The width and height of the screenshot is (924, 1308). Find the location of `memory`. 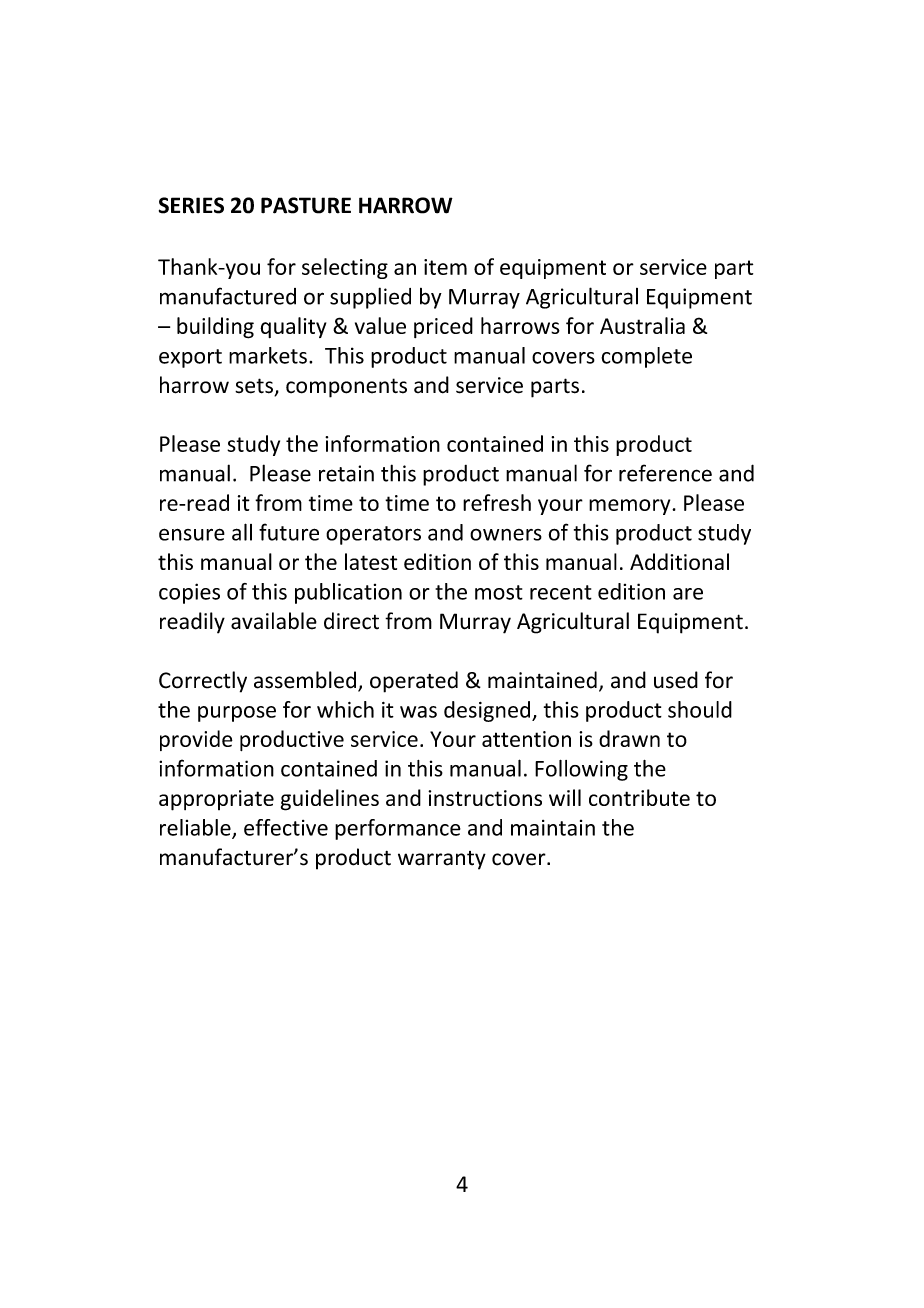

memory is located at coordinates (631, 507).
